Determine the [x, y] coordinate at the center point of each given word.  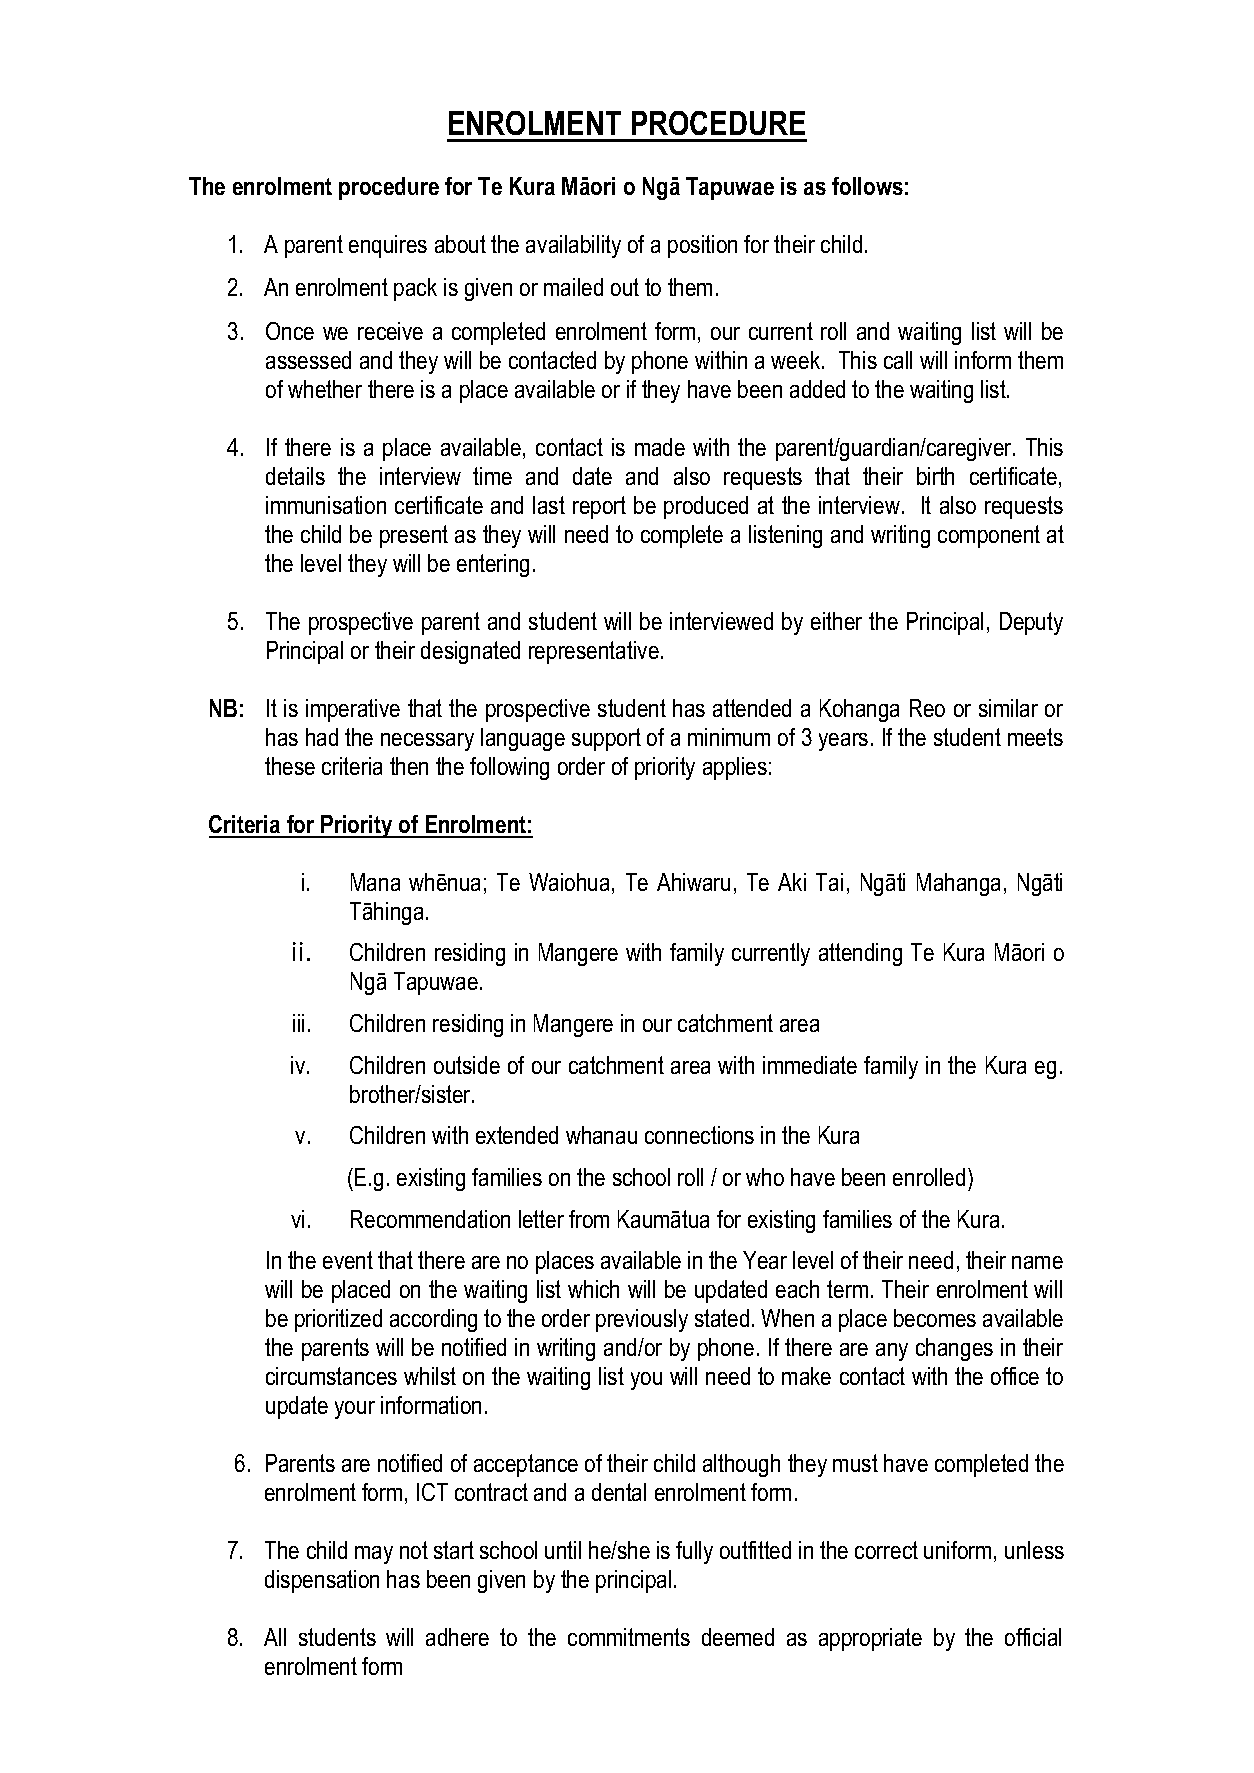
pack [415, 289]
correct [886, 1550]
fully [694, 1552]
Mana [375, 882]
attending [860, 954]
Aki [792, 882]
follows [867, 186]
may [374, 1555]
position [702, 246]
